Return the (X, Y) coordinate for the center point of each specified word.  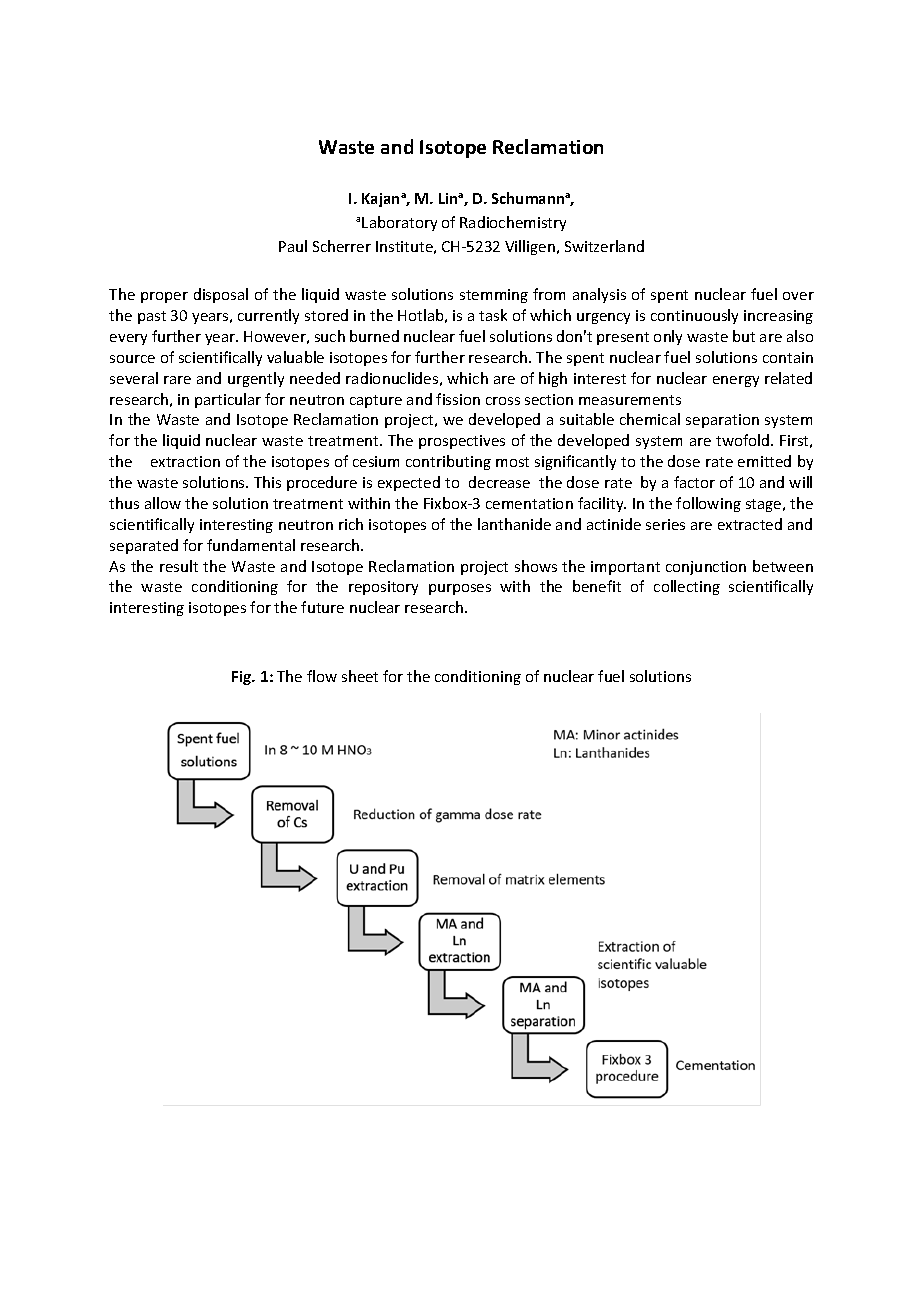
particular (228, 400)
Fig (243, 678)
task (493, 315)
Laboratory (399, 223)
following (708, 504)
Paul (293, 246)
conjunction (706, 568)
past (152, 317)
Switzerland (604, 246)
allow (163, 503)
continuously (694, 316)
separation (722, 421)
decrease (499, 482)
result (179, 566)
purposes (460, 589)
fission (458, 399)
